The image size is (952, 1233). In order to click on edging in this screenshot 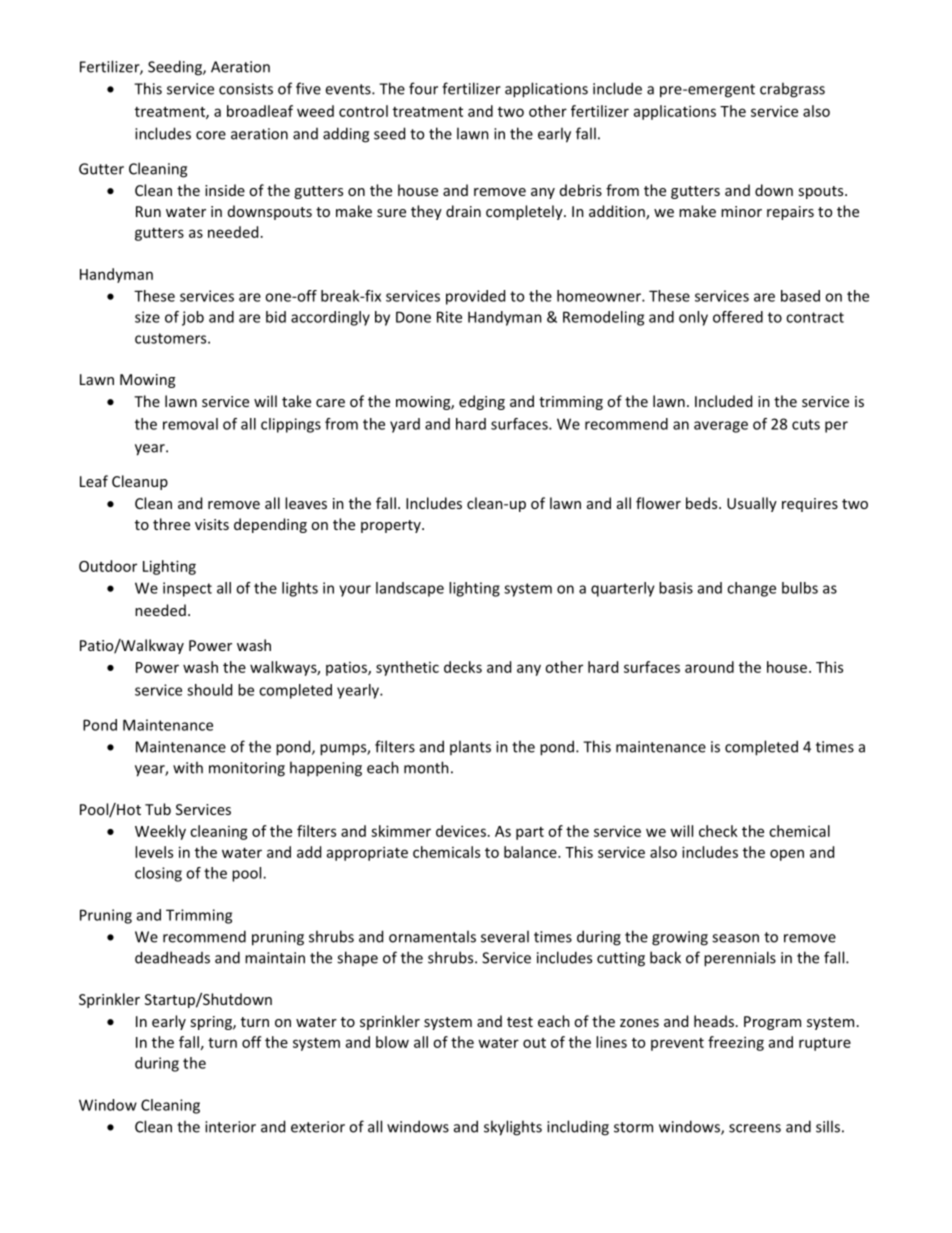, I will do `click(482, 402)`.
